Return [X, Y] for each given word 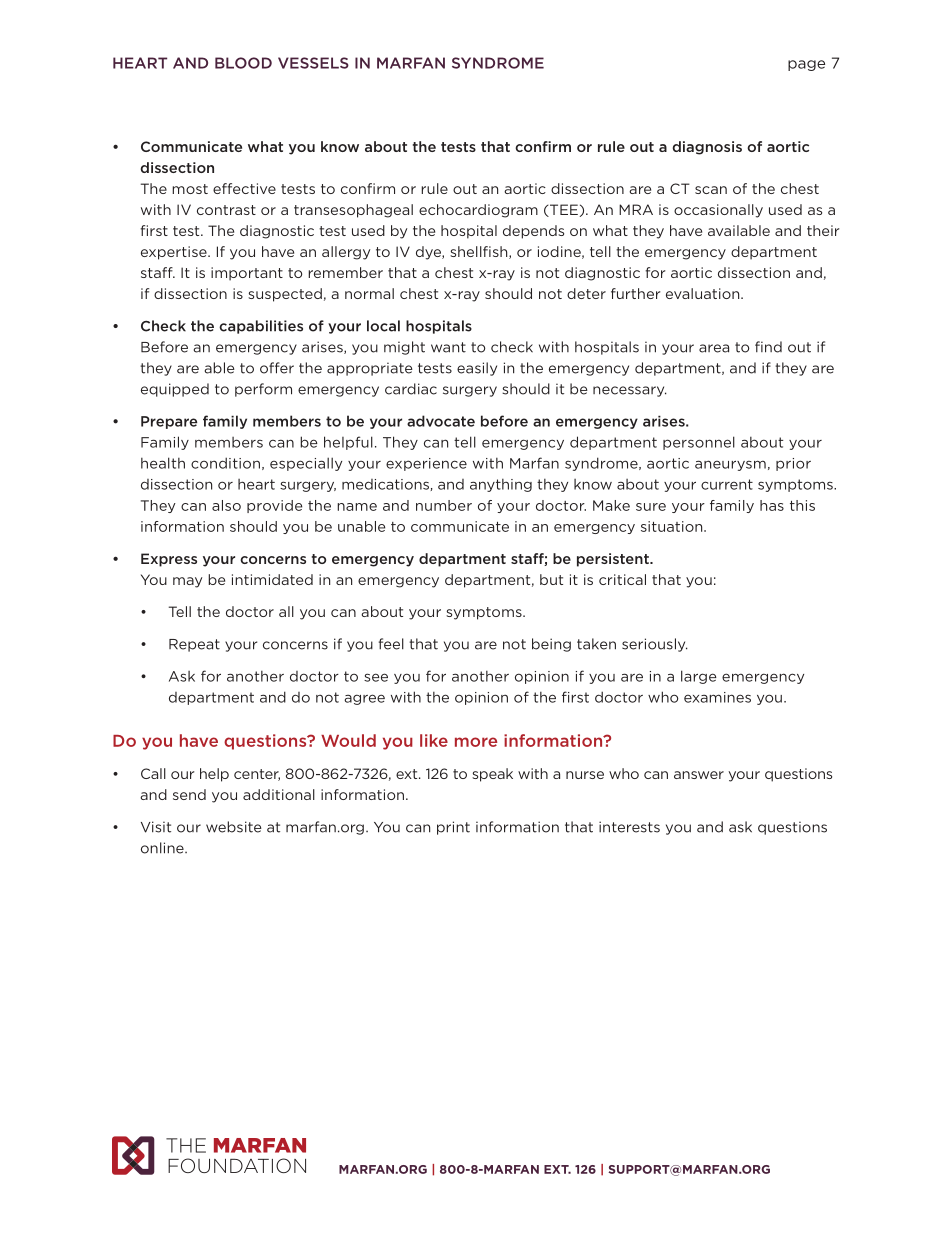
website [234, 827]
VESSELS [313, 63]
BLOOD [243, 63]
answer [699, 775]
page [806, 65]
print [453, 828]
